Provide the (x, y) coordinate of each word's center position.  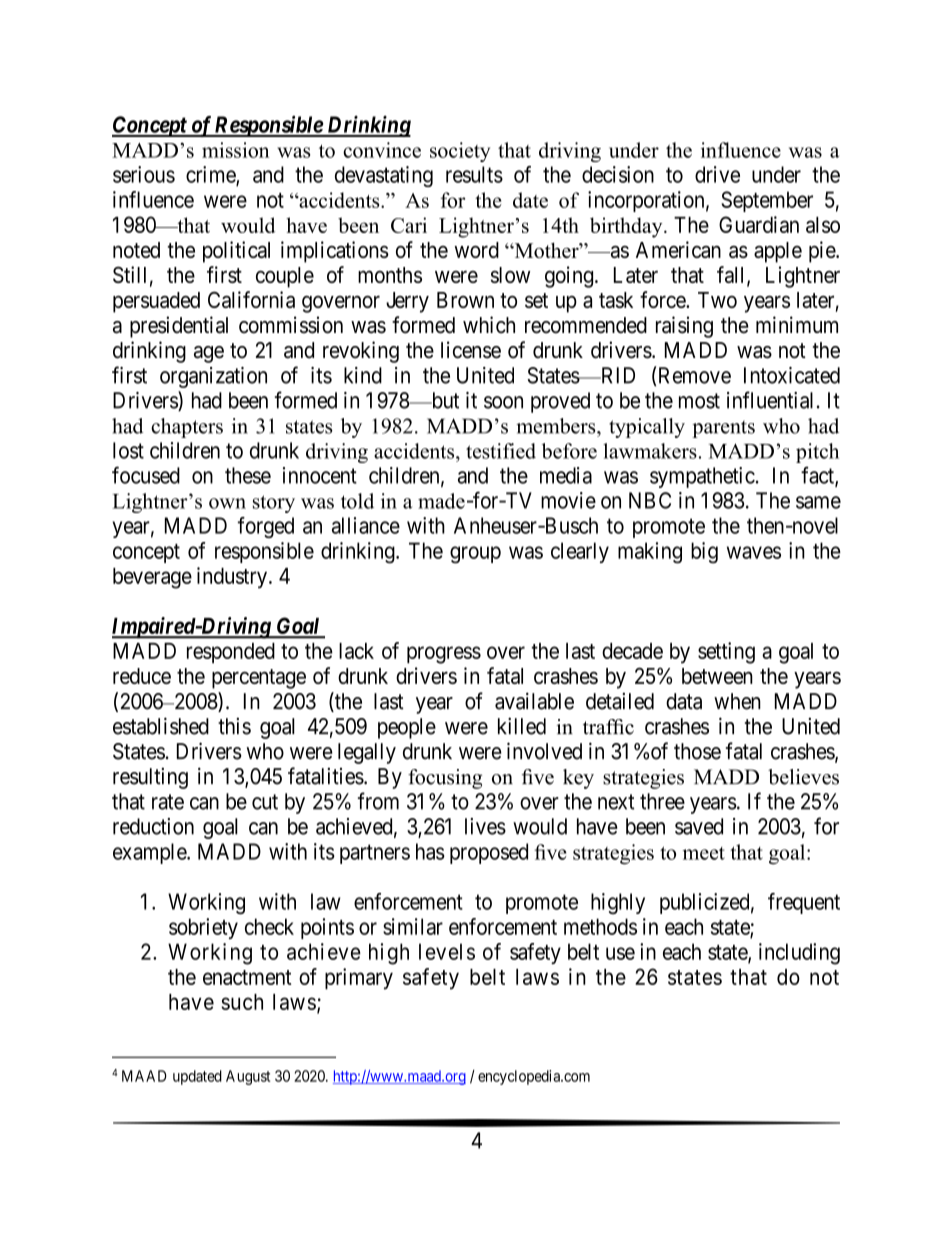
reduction (153, 826)
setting (726, 653)
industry (232, 577)
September (767, 201)
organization (213, 377)
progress (444, 655)
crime (211, 175)
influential (770, 400)
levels (447, 951)
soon (503, 402)
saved (699, 826)
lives (485, 826)
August (248, 1077)
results (474, 174)
